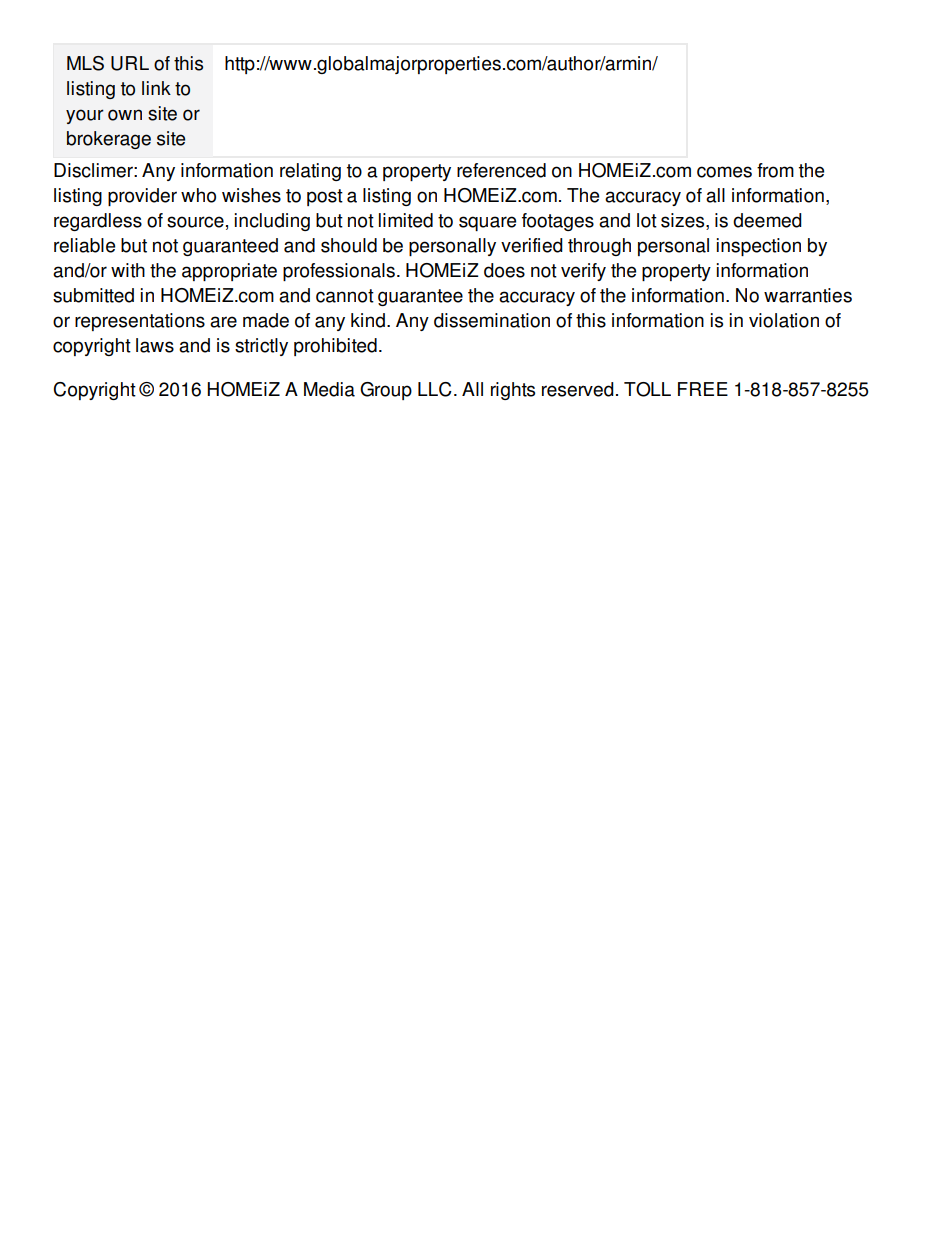 This screenshot has width=952, height=1233. I want to click on from, so click(775, 170).
